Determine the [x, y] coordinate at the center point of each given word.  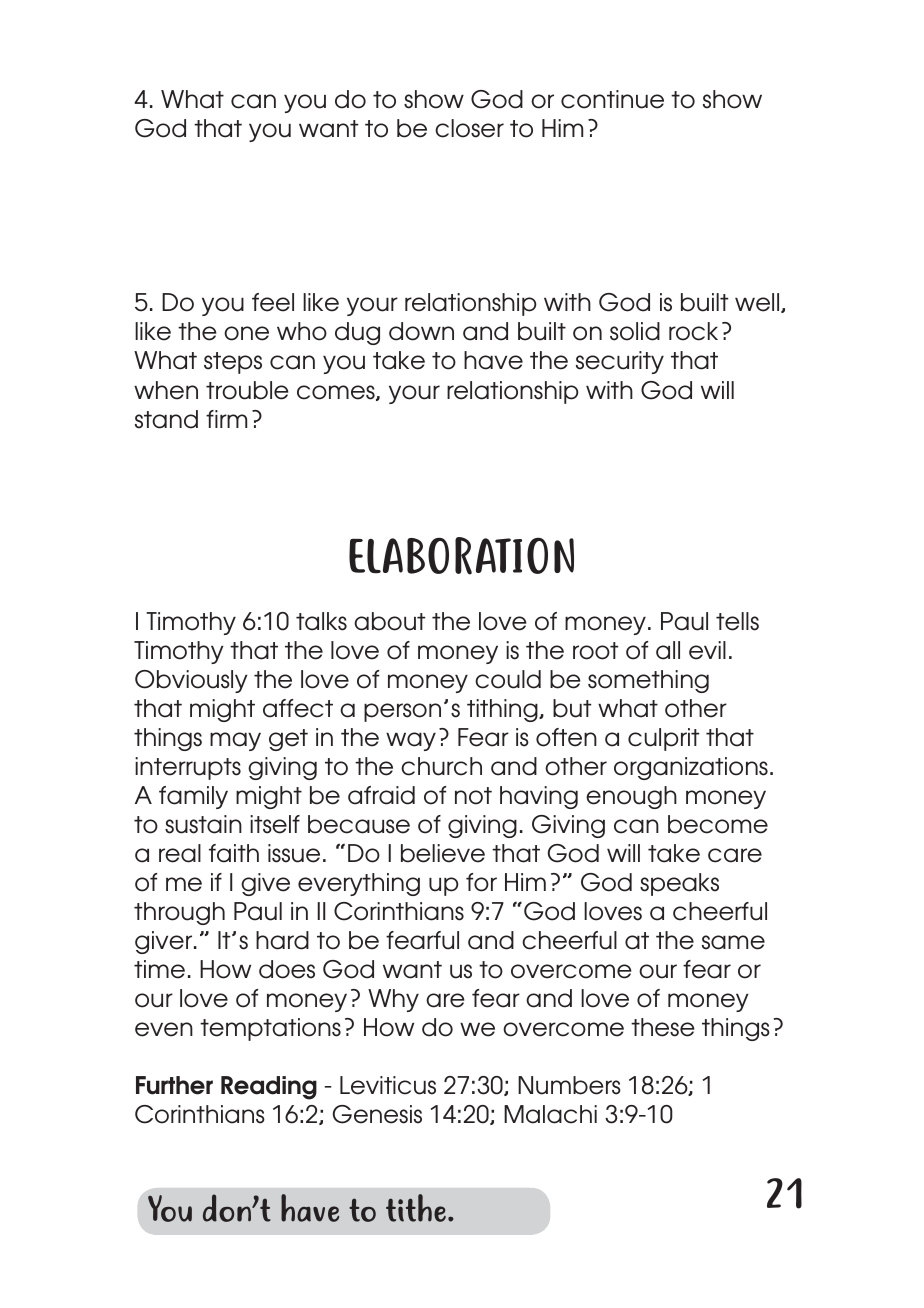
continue [612, 99]
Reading [269, 1088]
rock [693, 331]
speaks [679, 884]
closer [469, 128]
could [508, 679]
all [668, 650]
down [421, 331]
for [481, 882]
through [179, 913]
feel [273, 302]
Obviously [191, 681]
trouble [247, 390]
